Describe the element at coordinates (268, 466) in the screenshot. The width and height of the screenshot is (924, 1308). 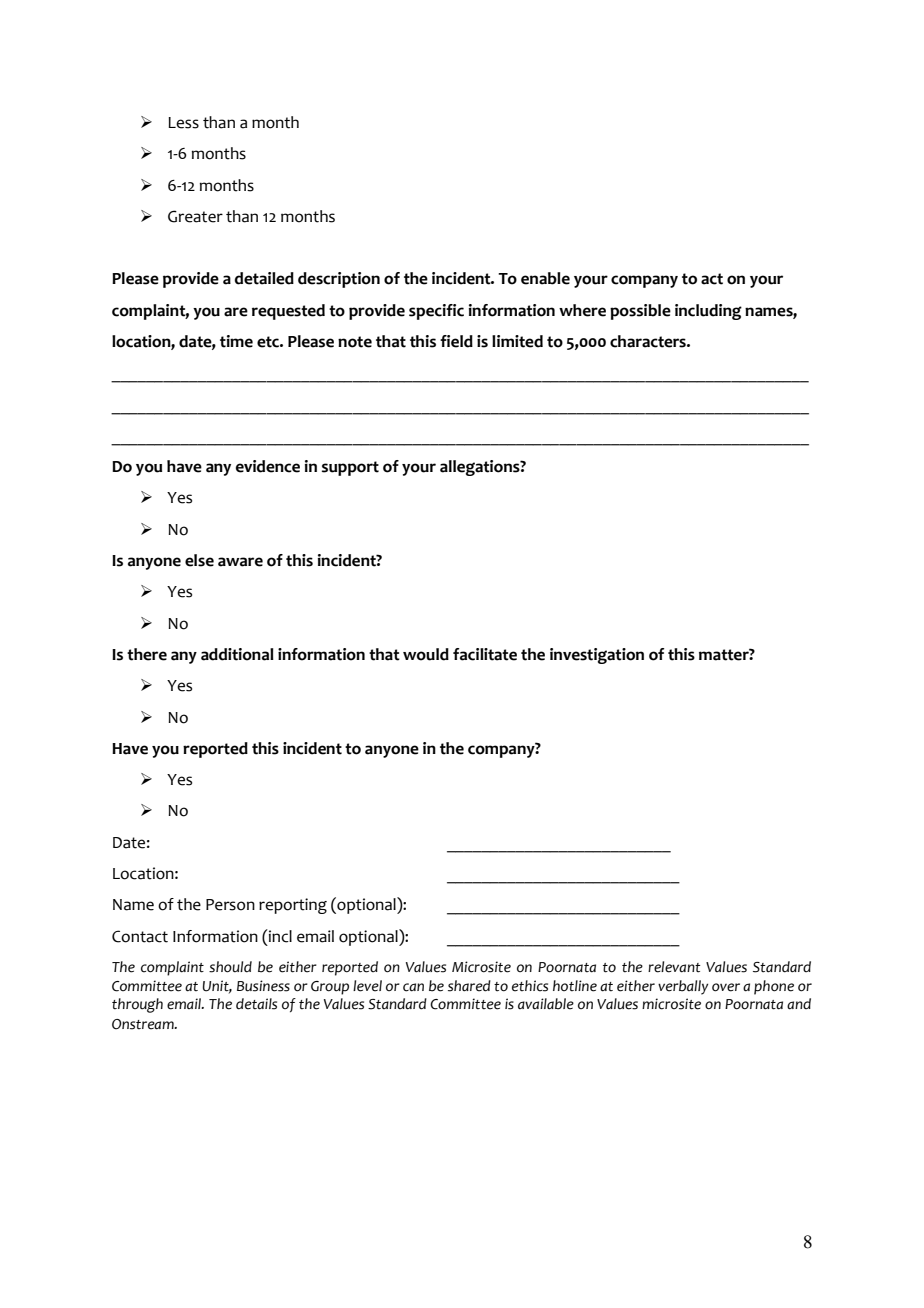
I see `evidence` at that location.
